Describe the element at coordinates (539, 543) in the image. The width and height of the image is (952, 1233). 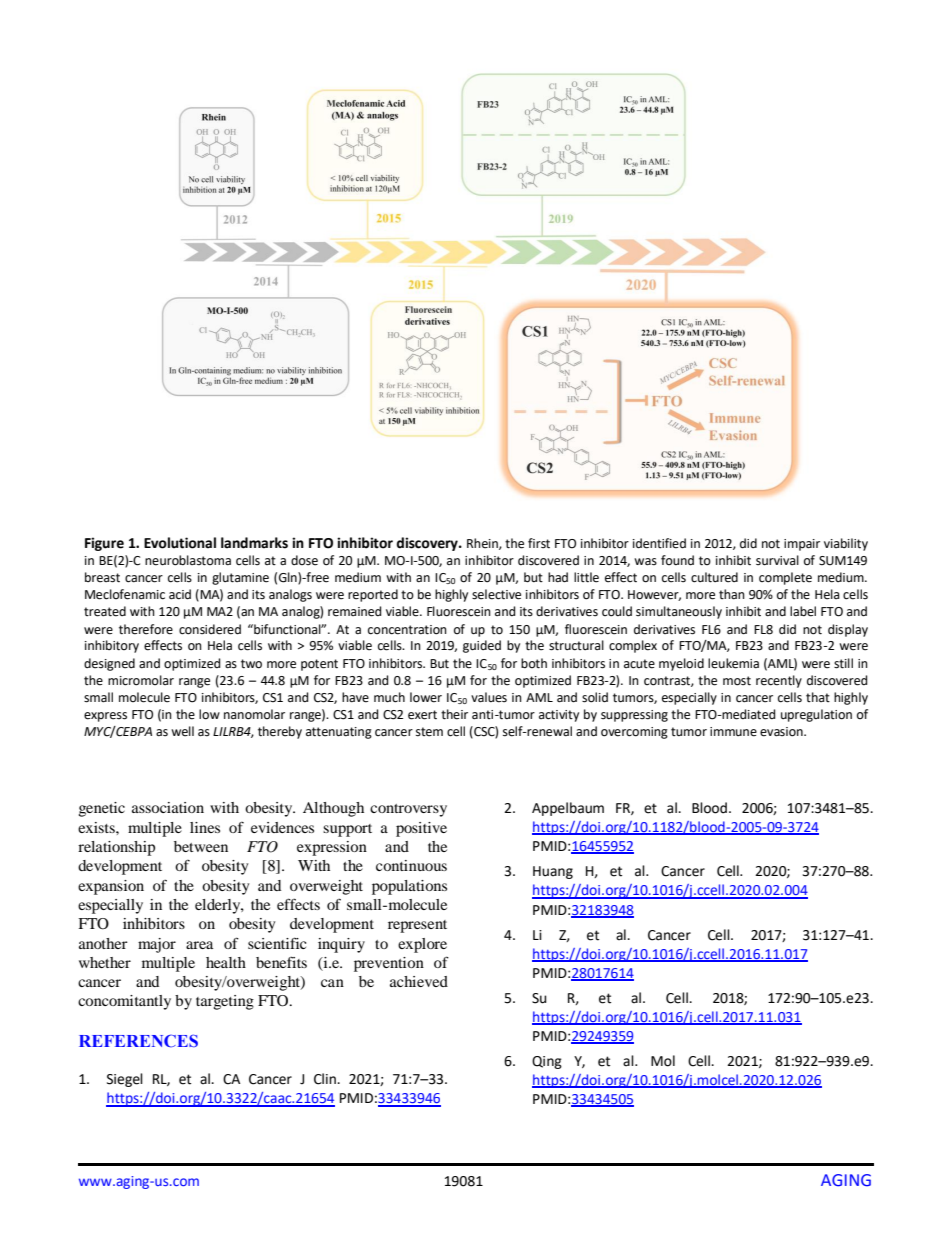
I see `first` at that location.
